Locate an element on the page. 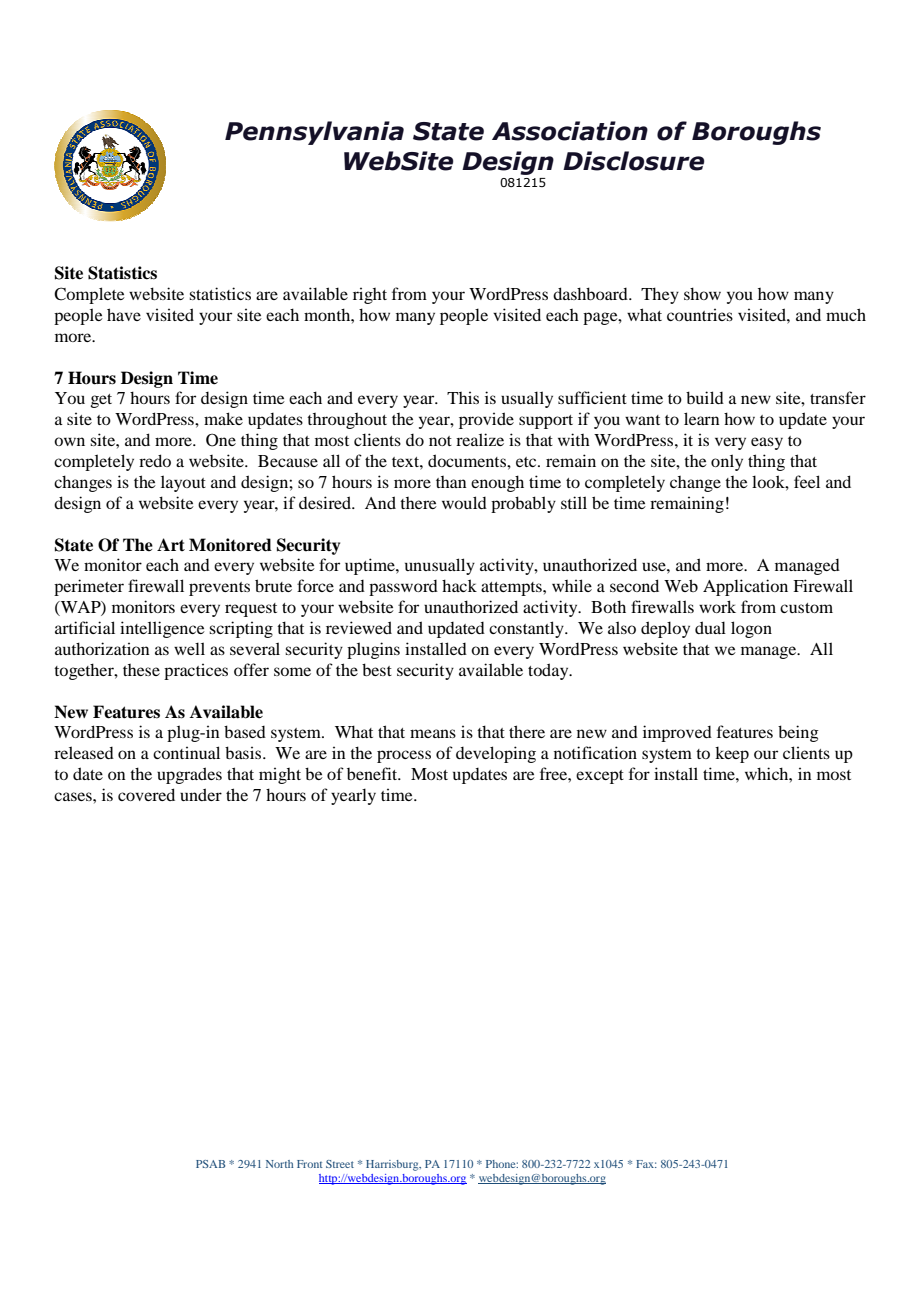  Pennsylvania is located at coordinates (314, 133).
